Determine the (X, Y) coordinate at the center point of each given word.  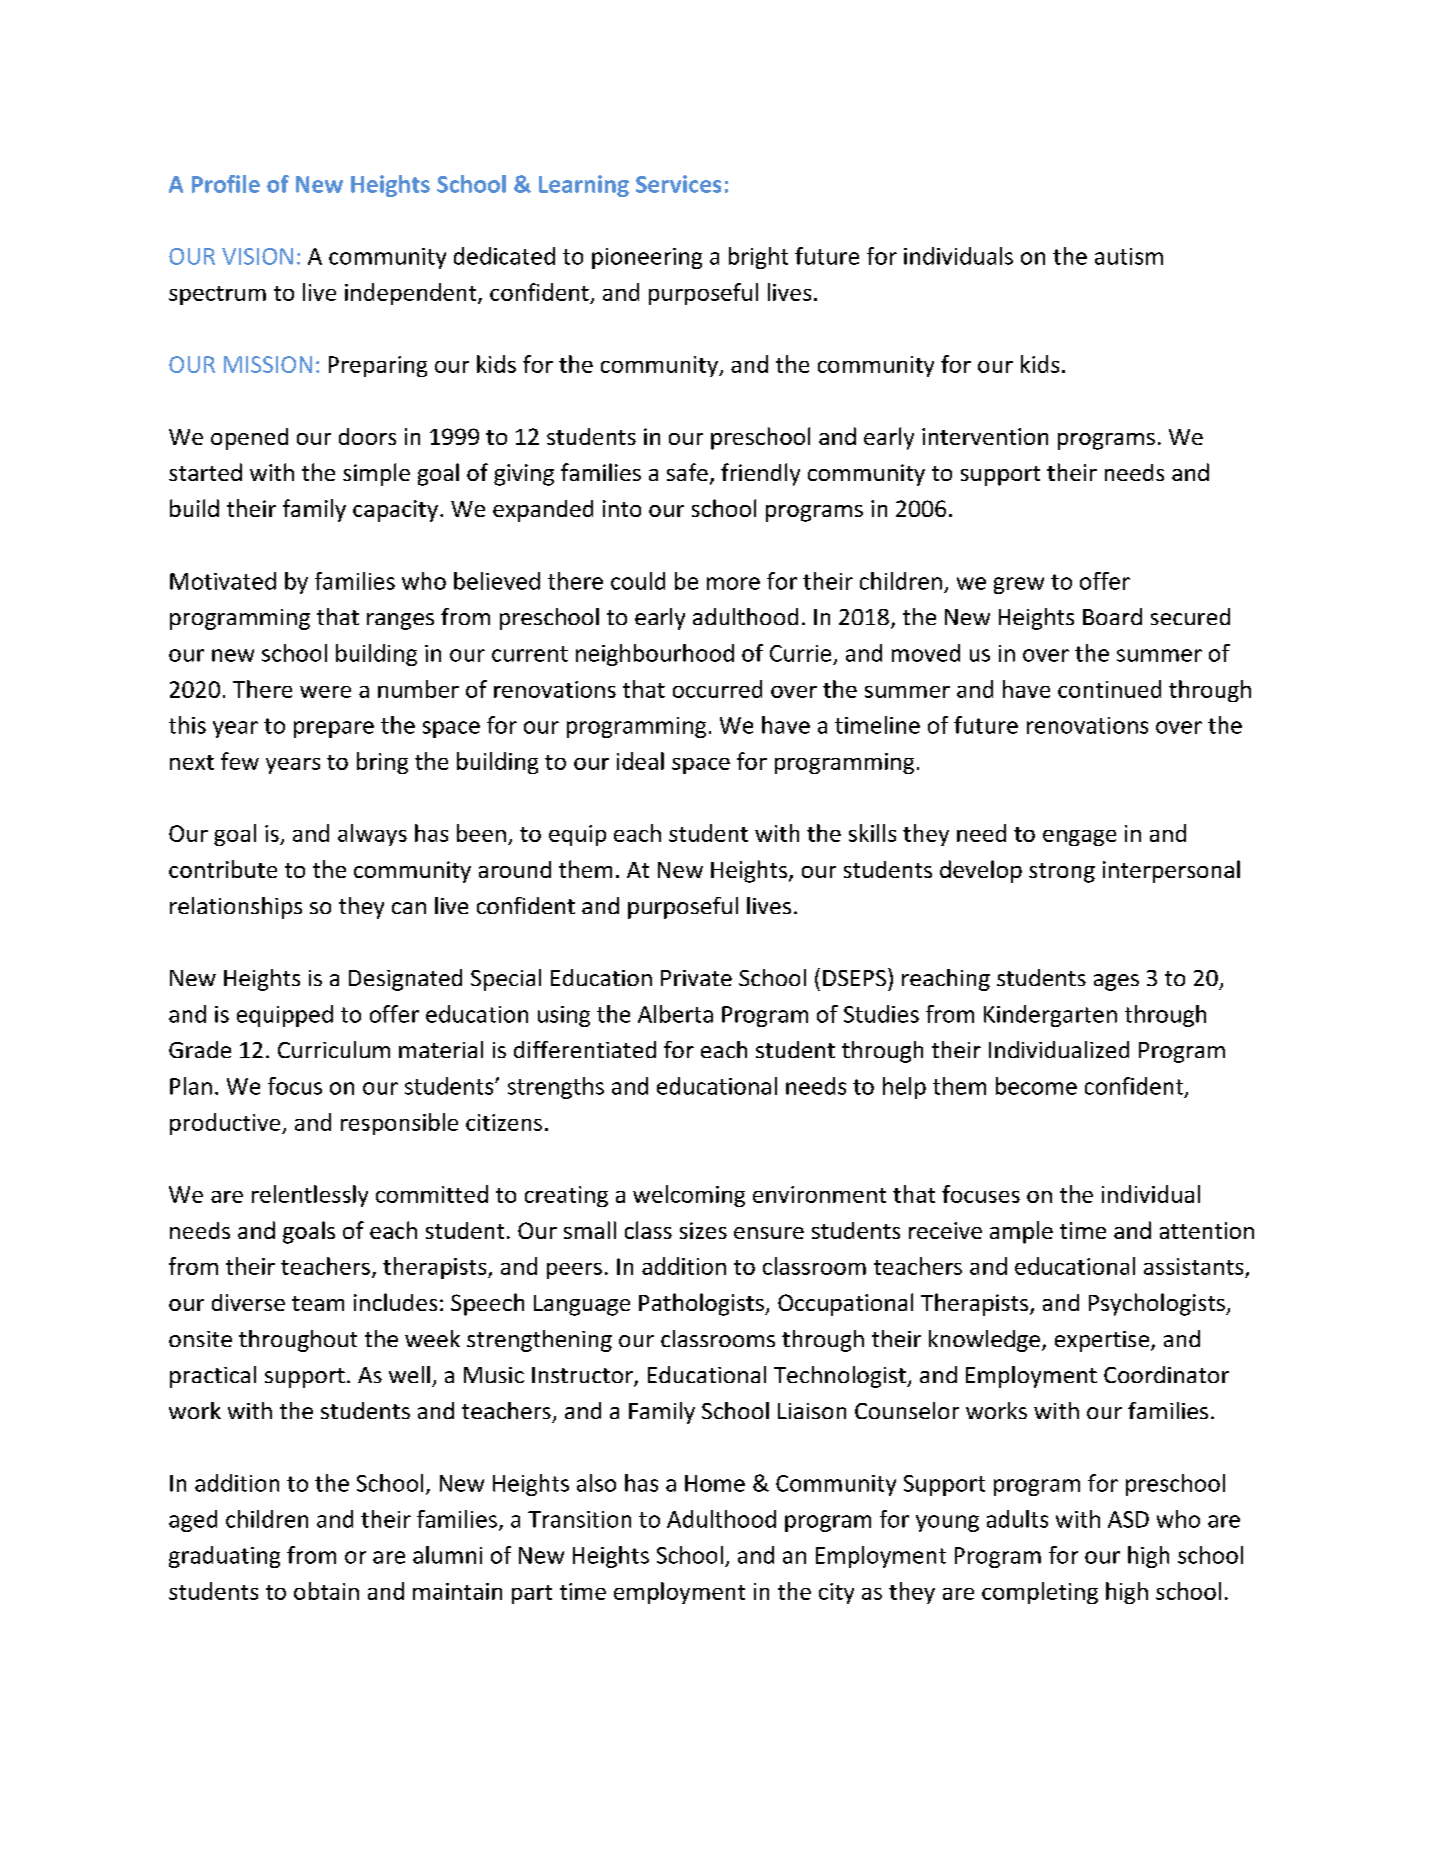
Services (678, 184)
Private (696, 978)
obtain (326, 1591)
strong (1062, 873)
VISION (257, 256)
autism (1129, 256)
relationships (236, 908)
